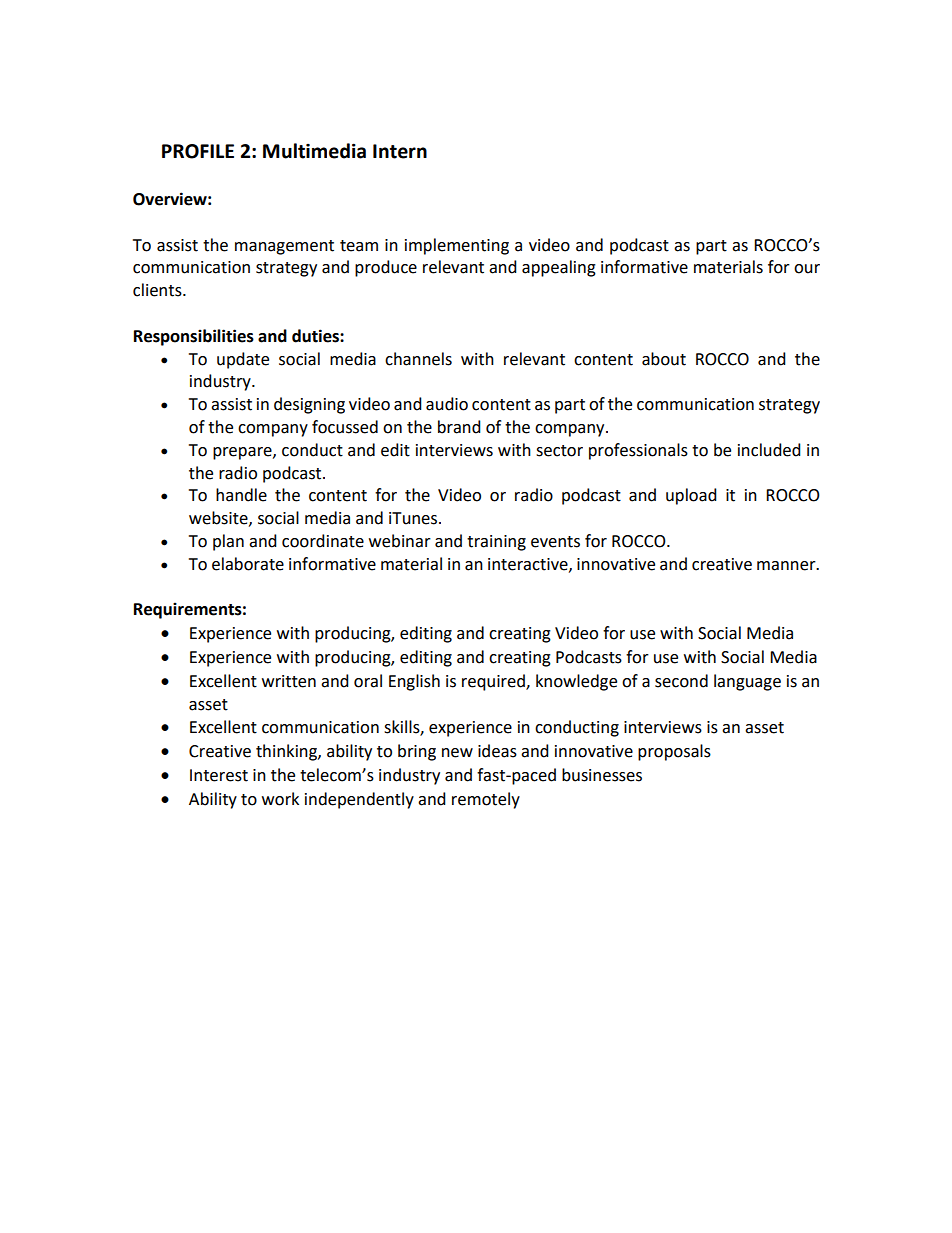 This screenshot has height=1233, width=952. I want to click on our, so click(807, 269).
